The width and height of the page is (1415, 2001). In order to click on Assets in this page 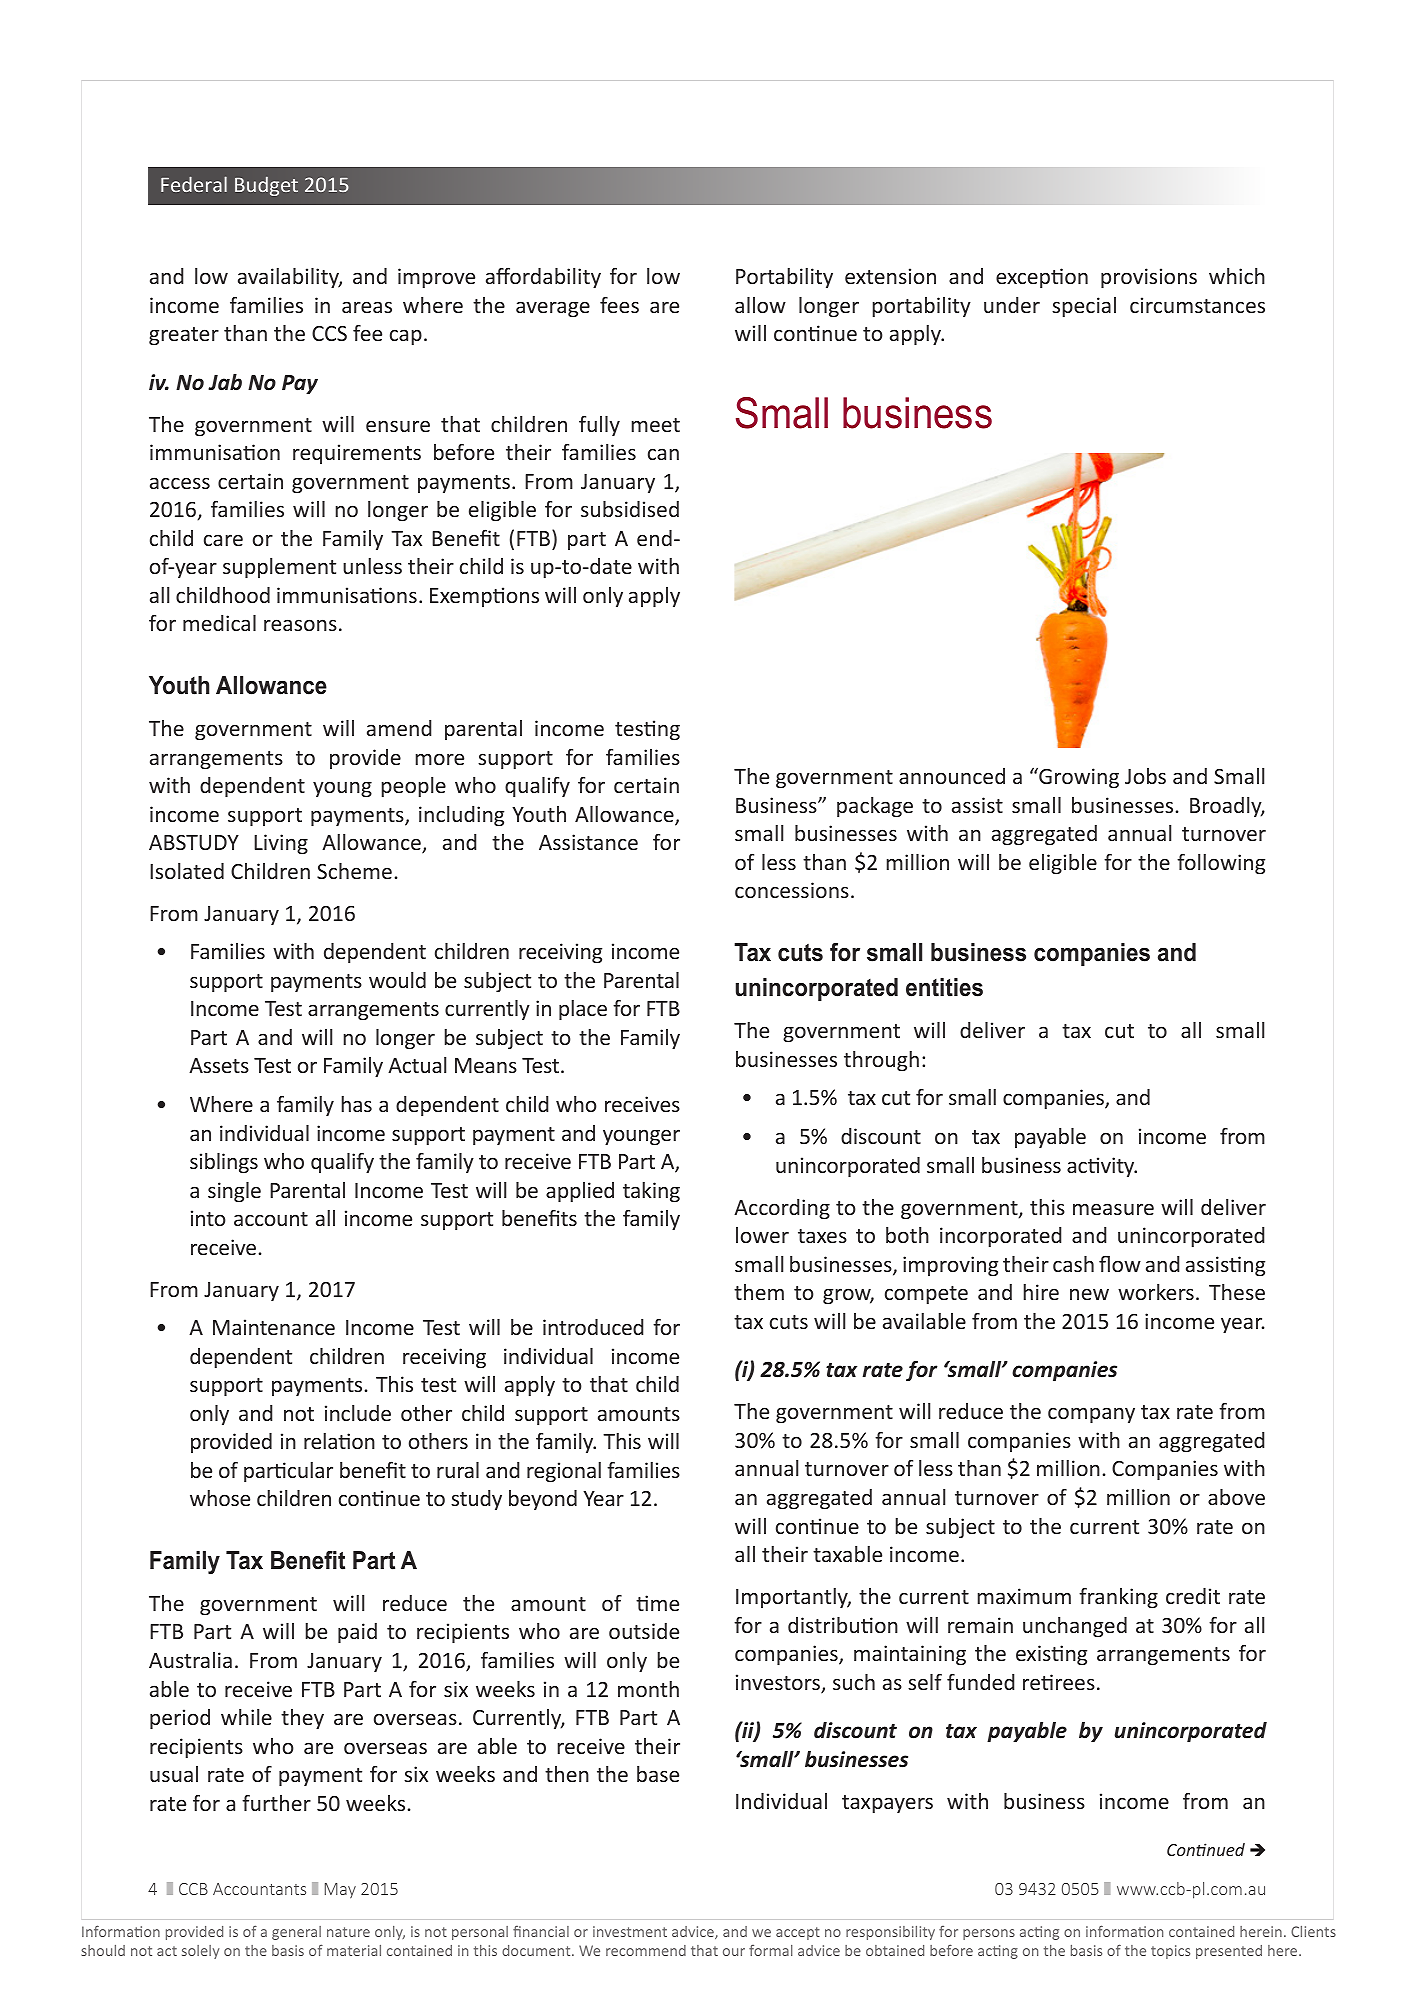, I will do `click(219, 1065)`.
